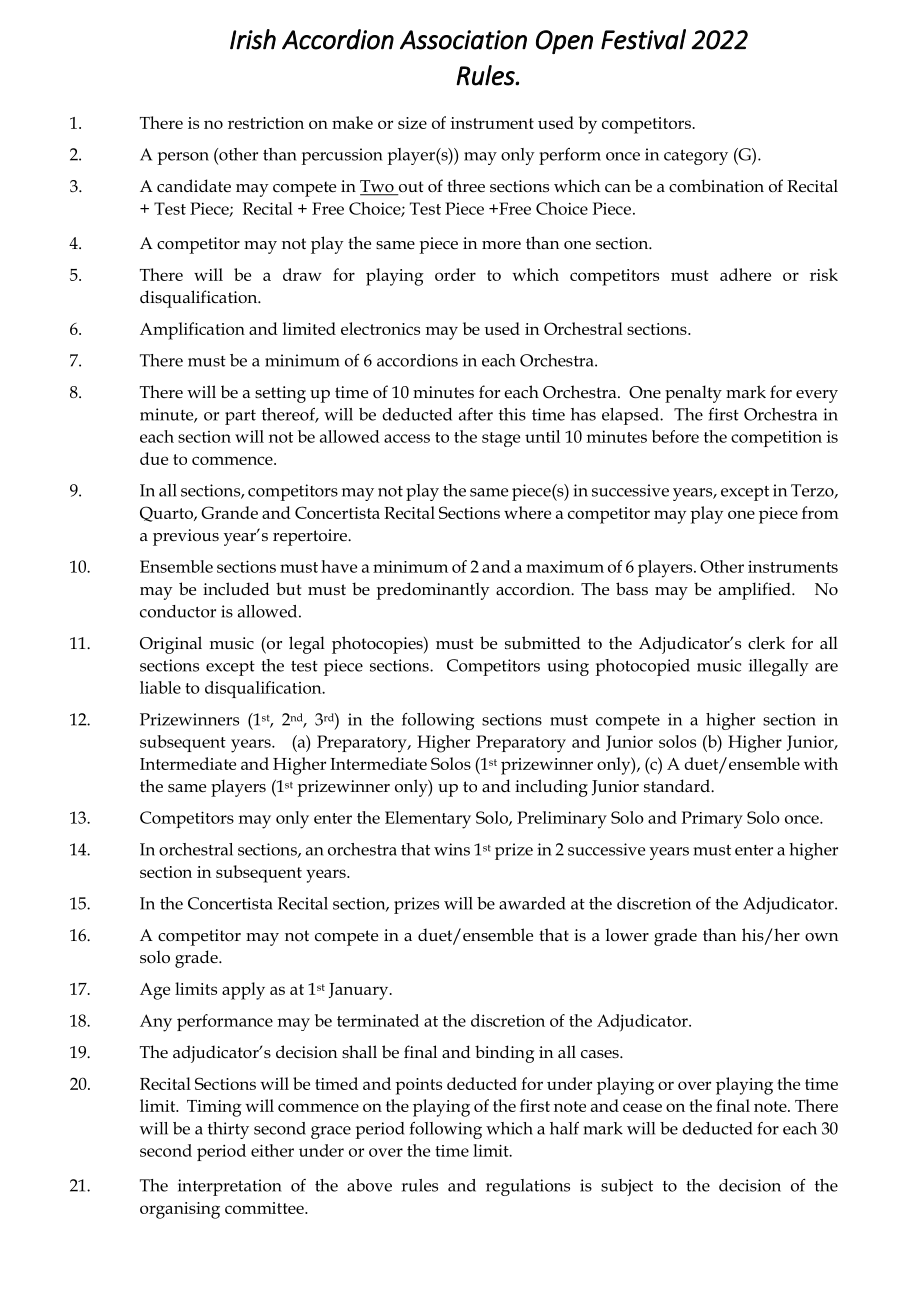  What do you see at coordinates (543, 643) in the page?
I see `submitted` at bounding box center [543, 643].
